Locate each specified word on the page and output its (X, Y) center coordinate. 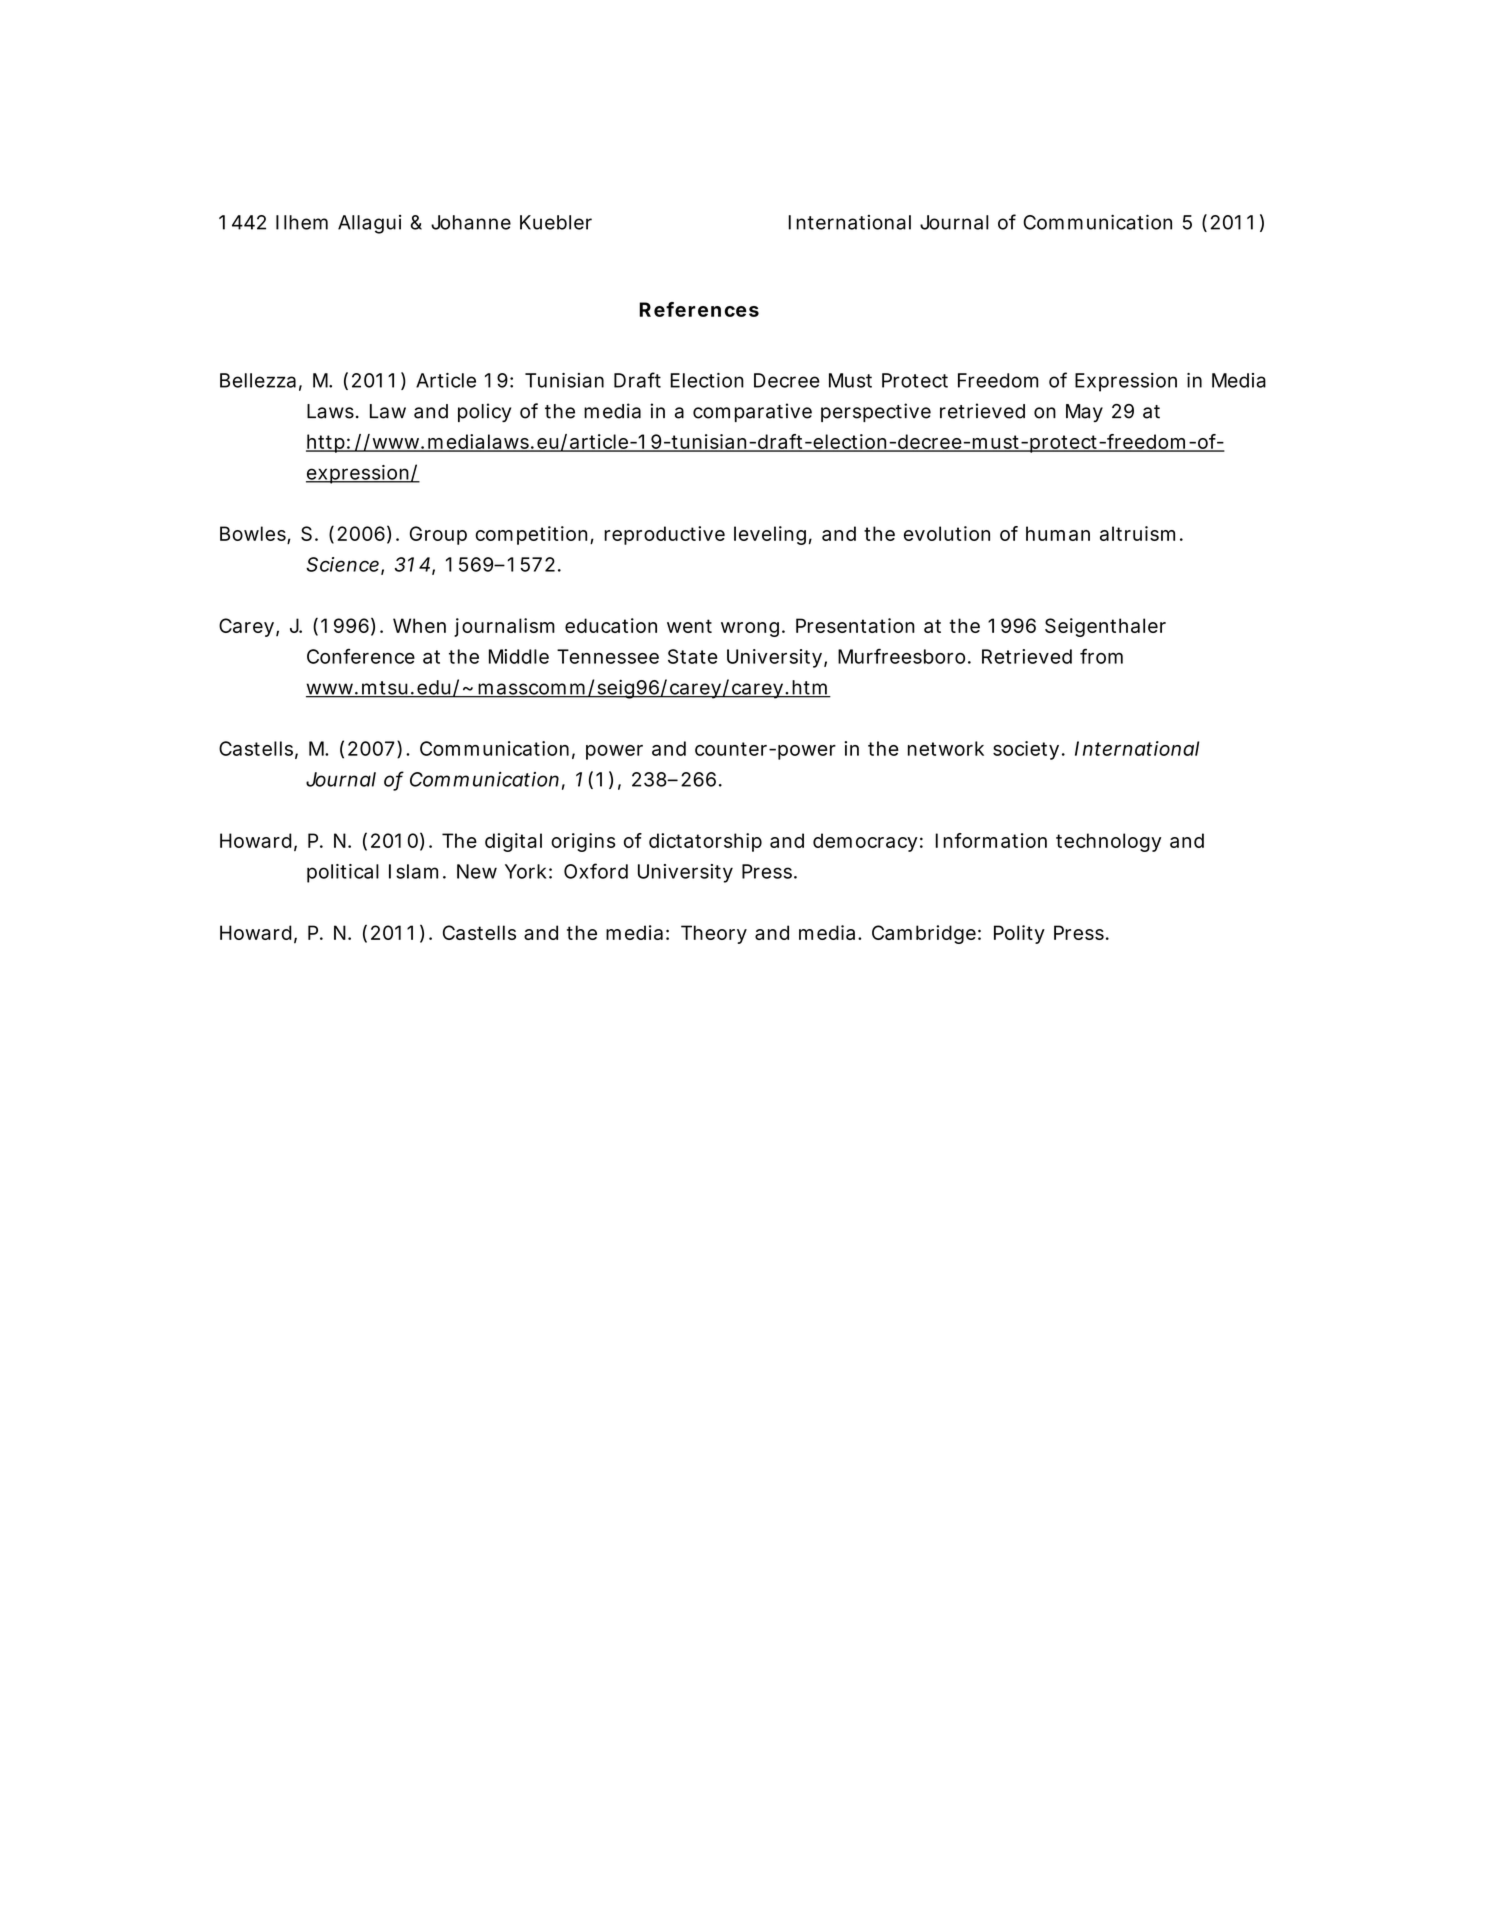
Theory (714, 934)
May (1084, 413)
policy (484, 412)
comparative (752, 412)
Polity (1019, 934)
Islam (413, 871)
